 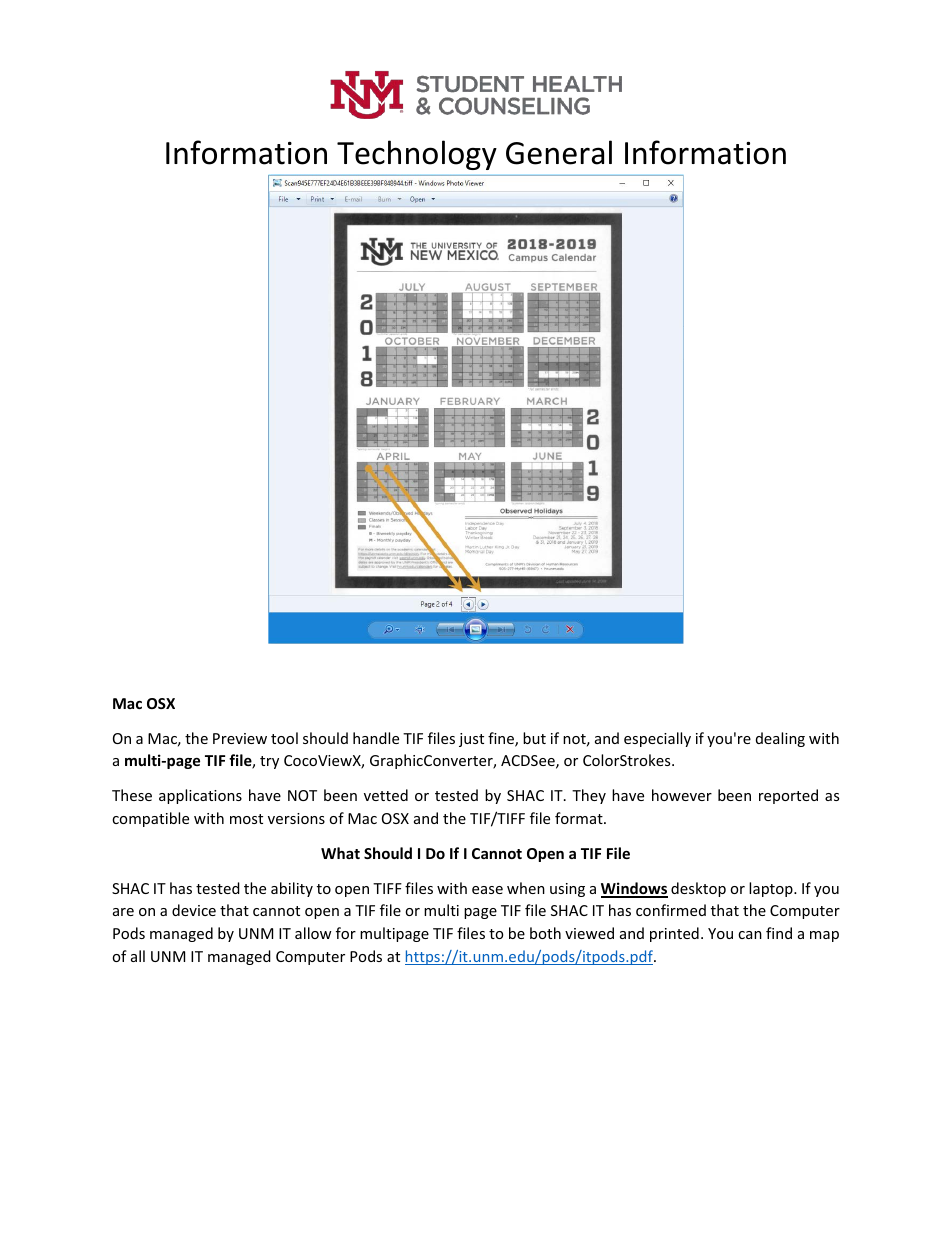 What do you see at coordinates (534, 738) in the screenshot?
I see `but` at bounding box center [534, 738].
